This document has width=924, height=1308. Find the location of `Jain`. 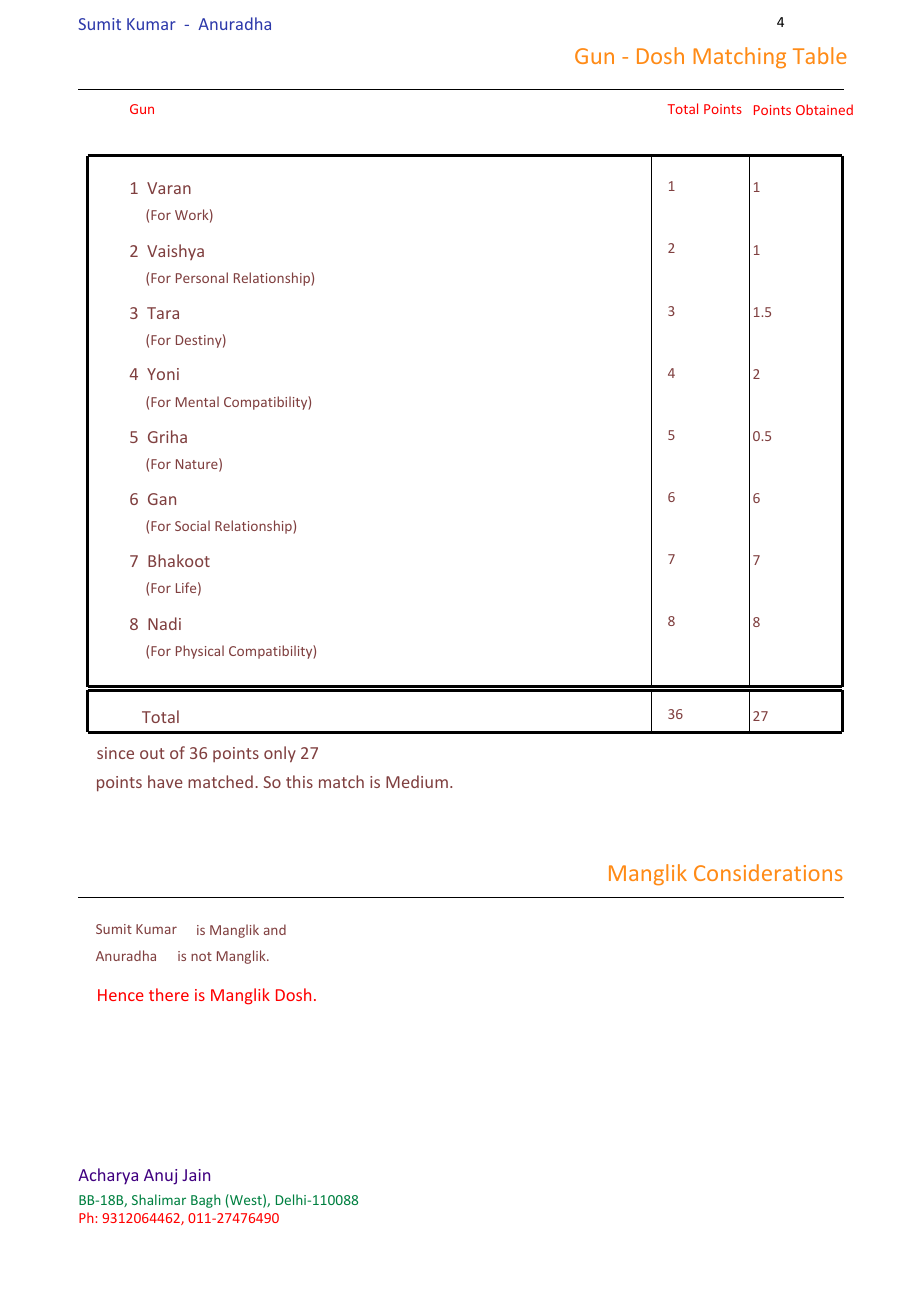

Jain is located at coordinates (196, 1175).
